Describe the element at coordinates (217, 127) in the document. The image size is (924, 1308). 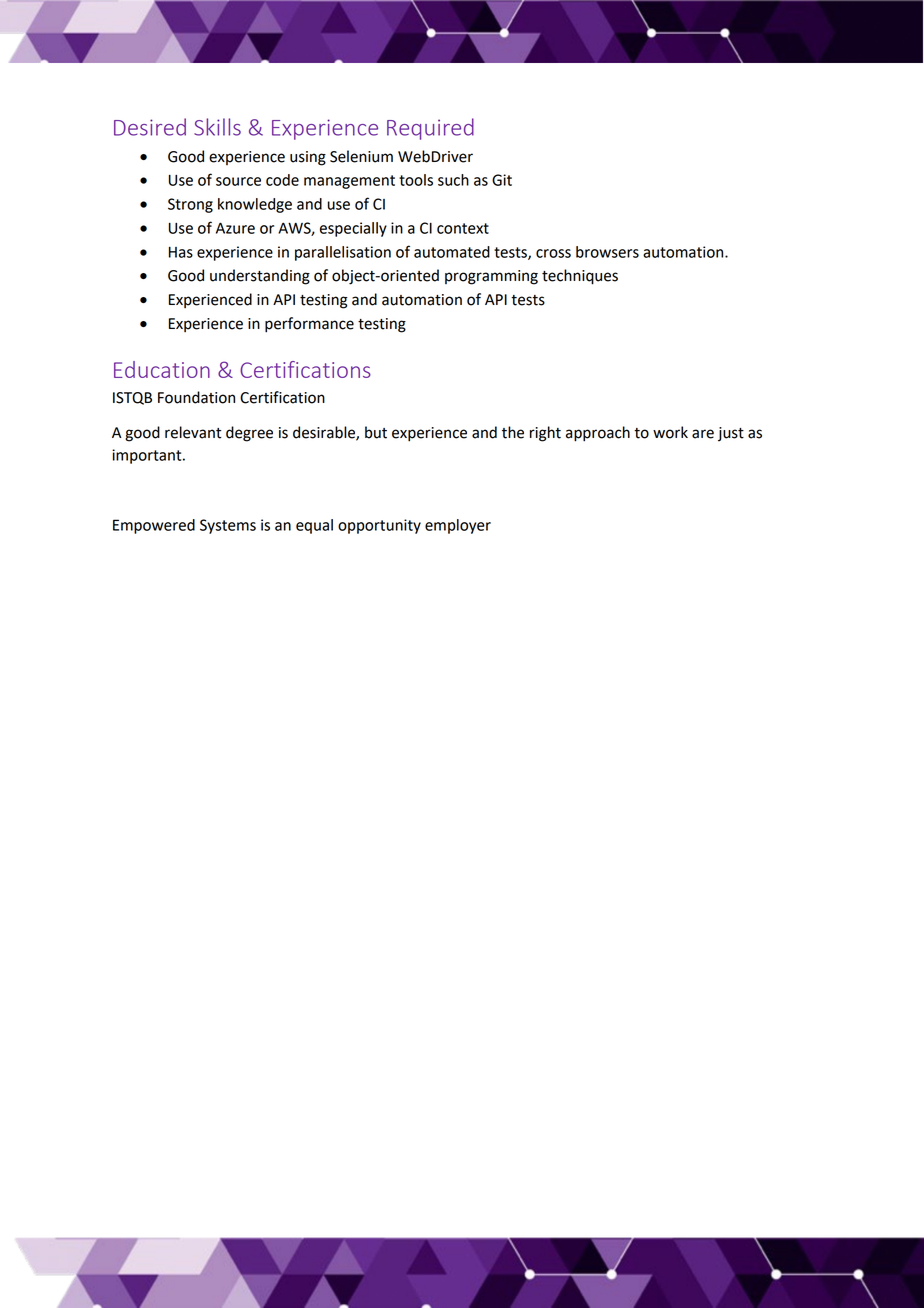
I see `Skills` at that location.
